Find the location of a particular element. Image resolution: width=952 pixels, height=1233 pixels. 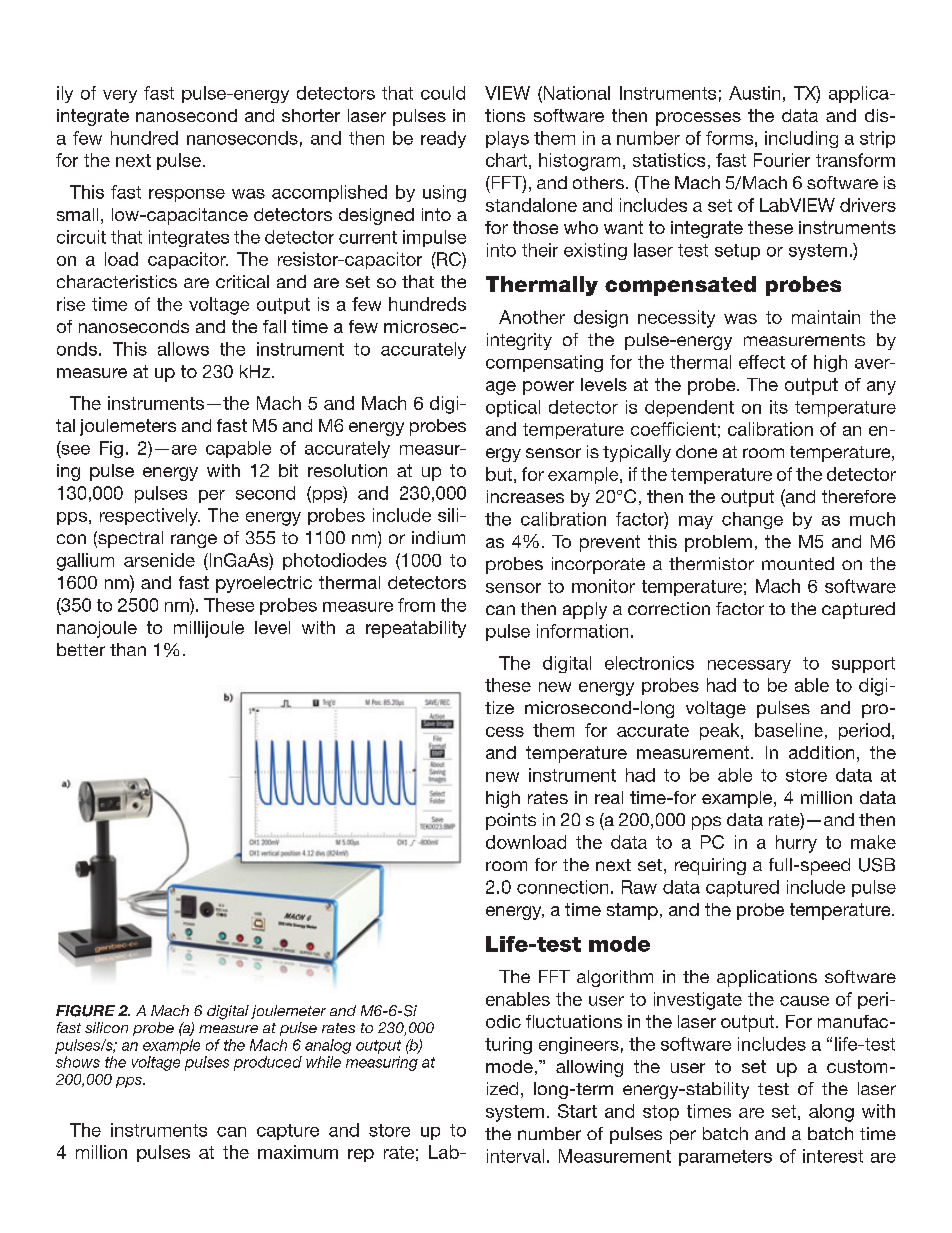

respectively is located at coordinates (150, 517).
